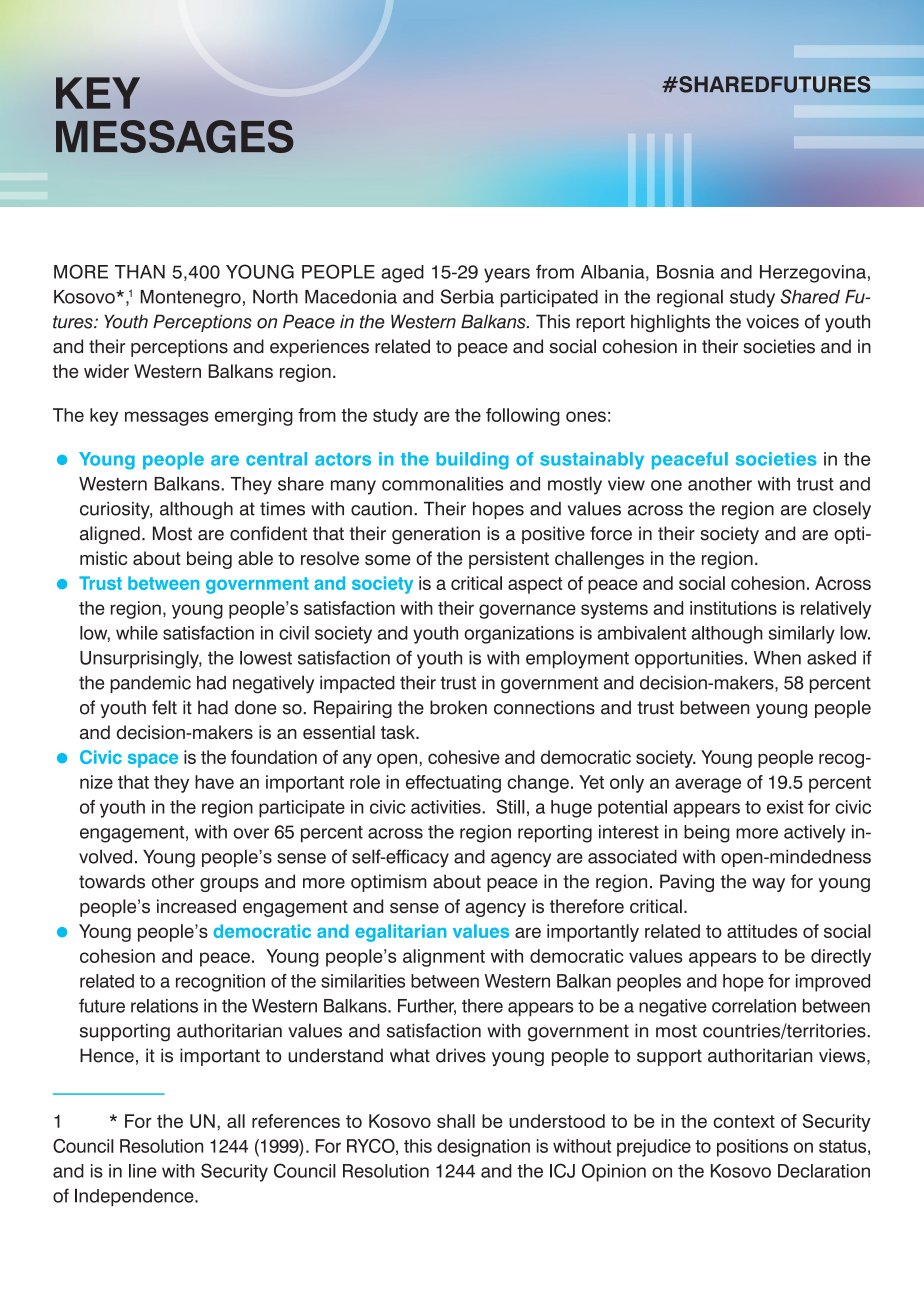  Describe the element at coordinates (772, 321) in the screenshot. I see `voices` at that location.
